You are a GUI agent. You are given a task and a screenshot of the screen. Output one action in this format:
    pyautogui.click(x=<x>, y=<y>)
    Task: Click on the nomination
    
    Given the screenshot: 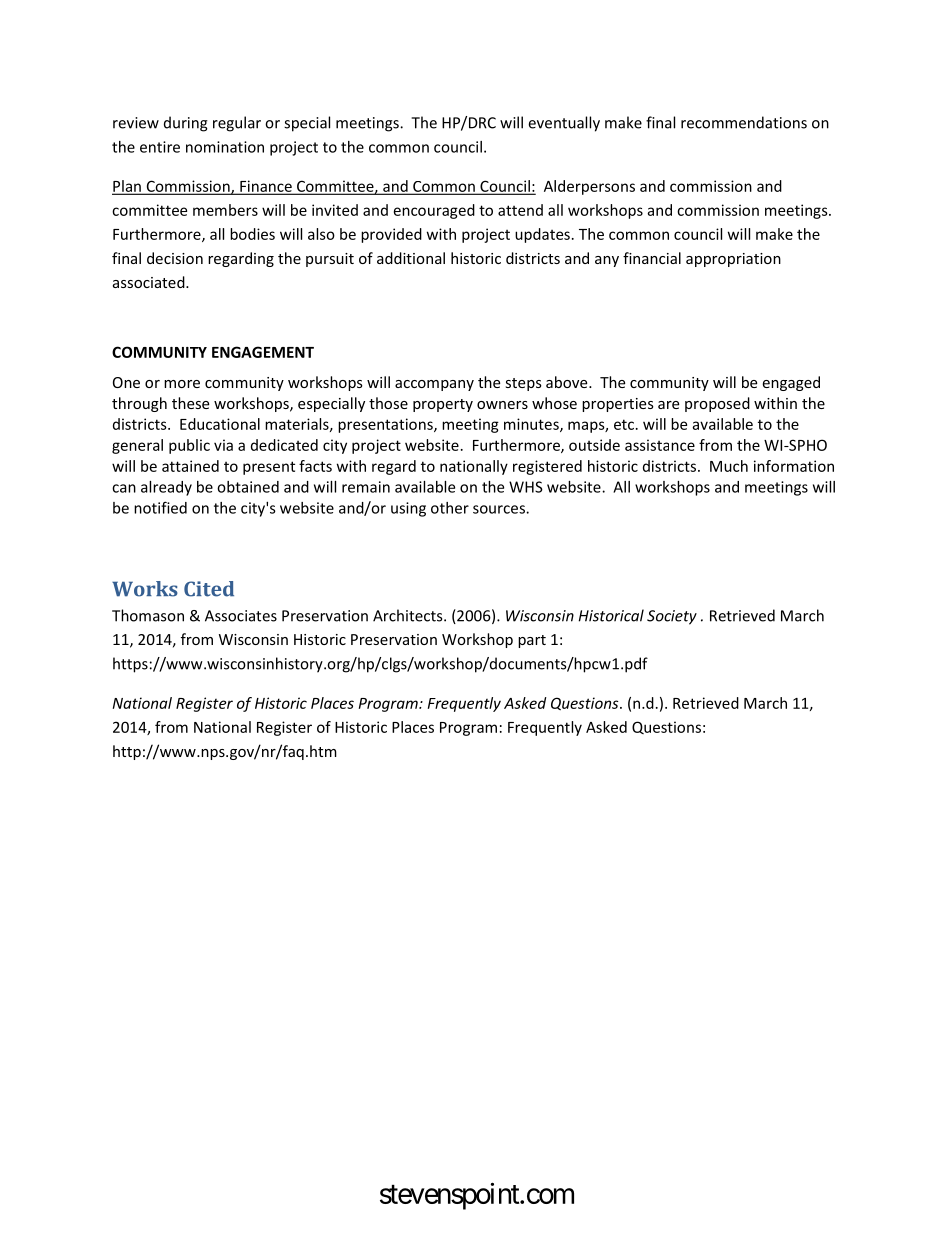 What is the action you would take?
    pyautogui.click(x=225, y=147)
